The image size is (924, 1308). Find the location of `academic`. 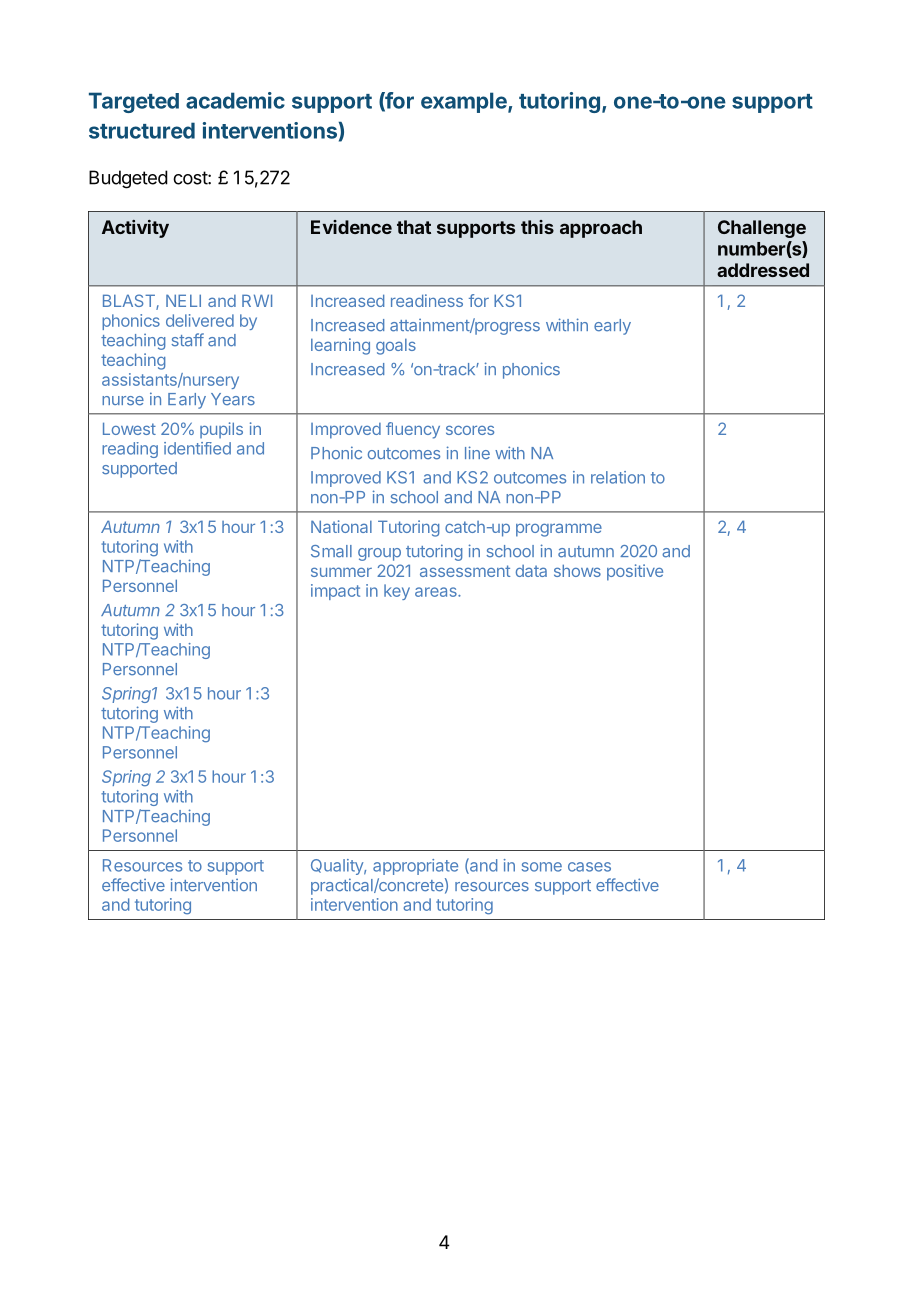

academic is located at coordinates (235, 100).
